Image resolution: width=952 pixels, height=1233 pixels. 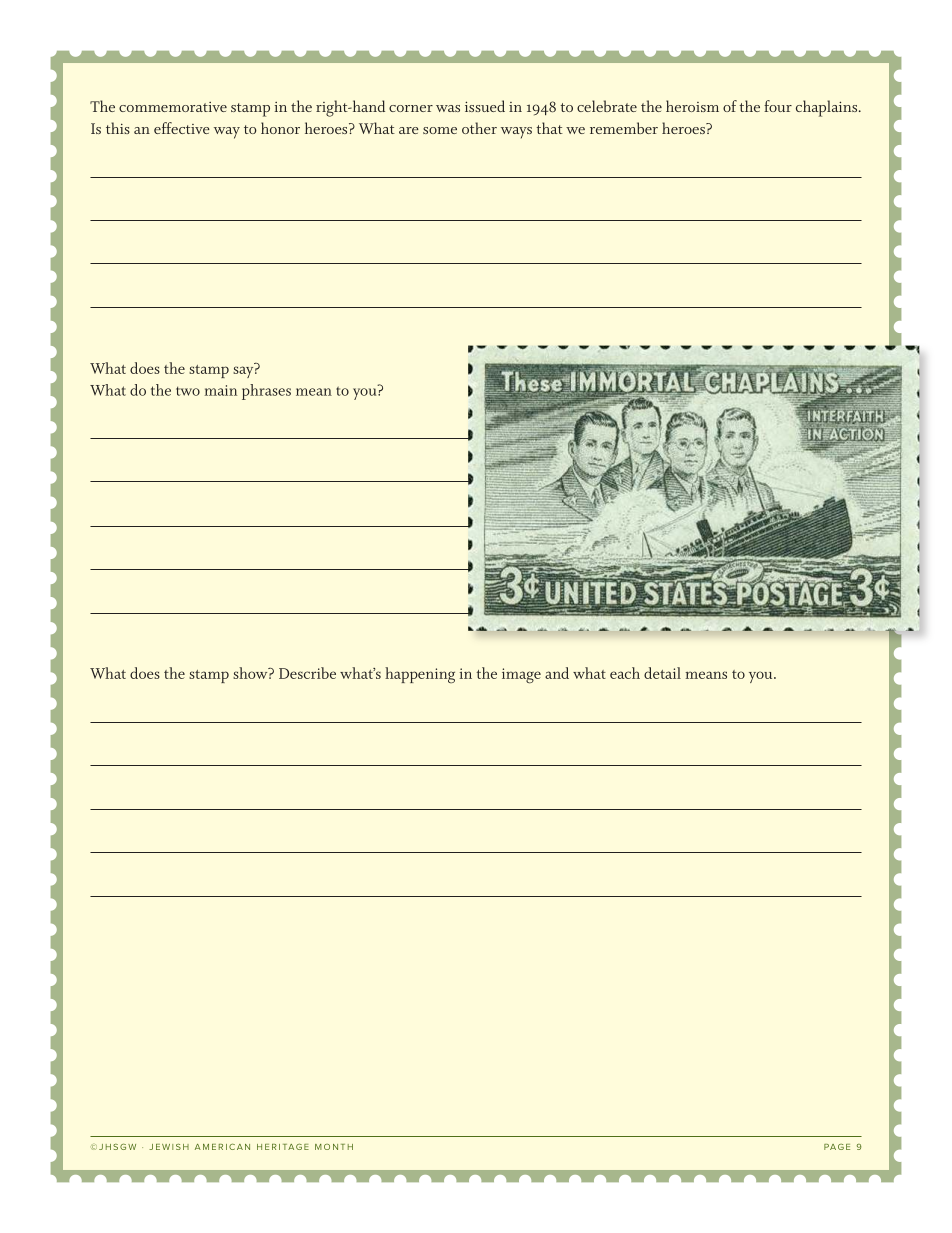 I want to click on other, so click(x=479, y=128).
